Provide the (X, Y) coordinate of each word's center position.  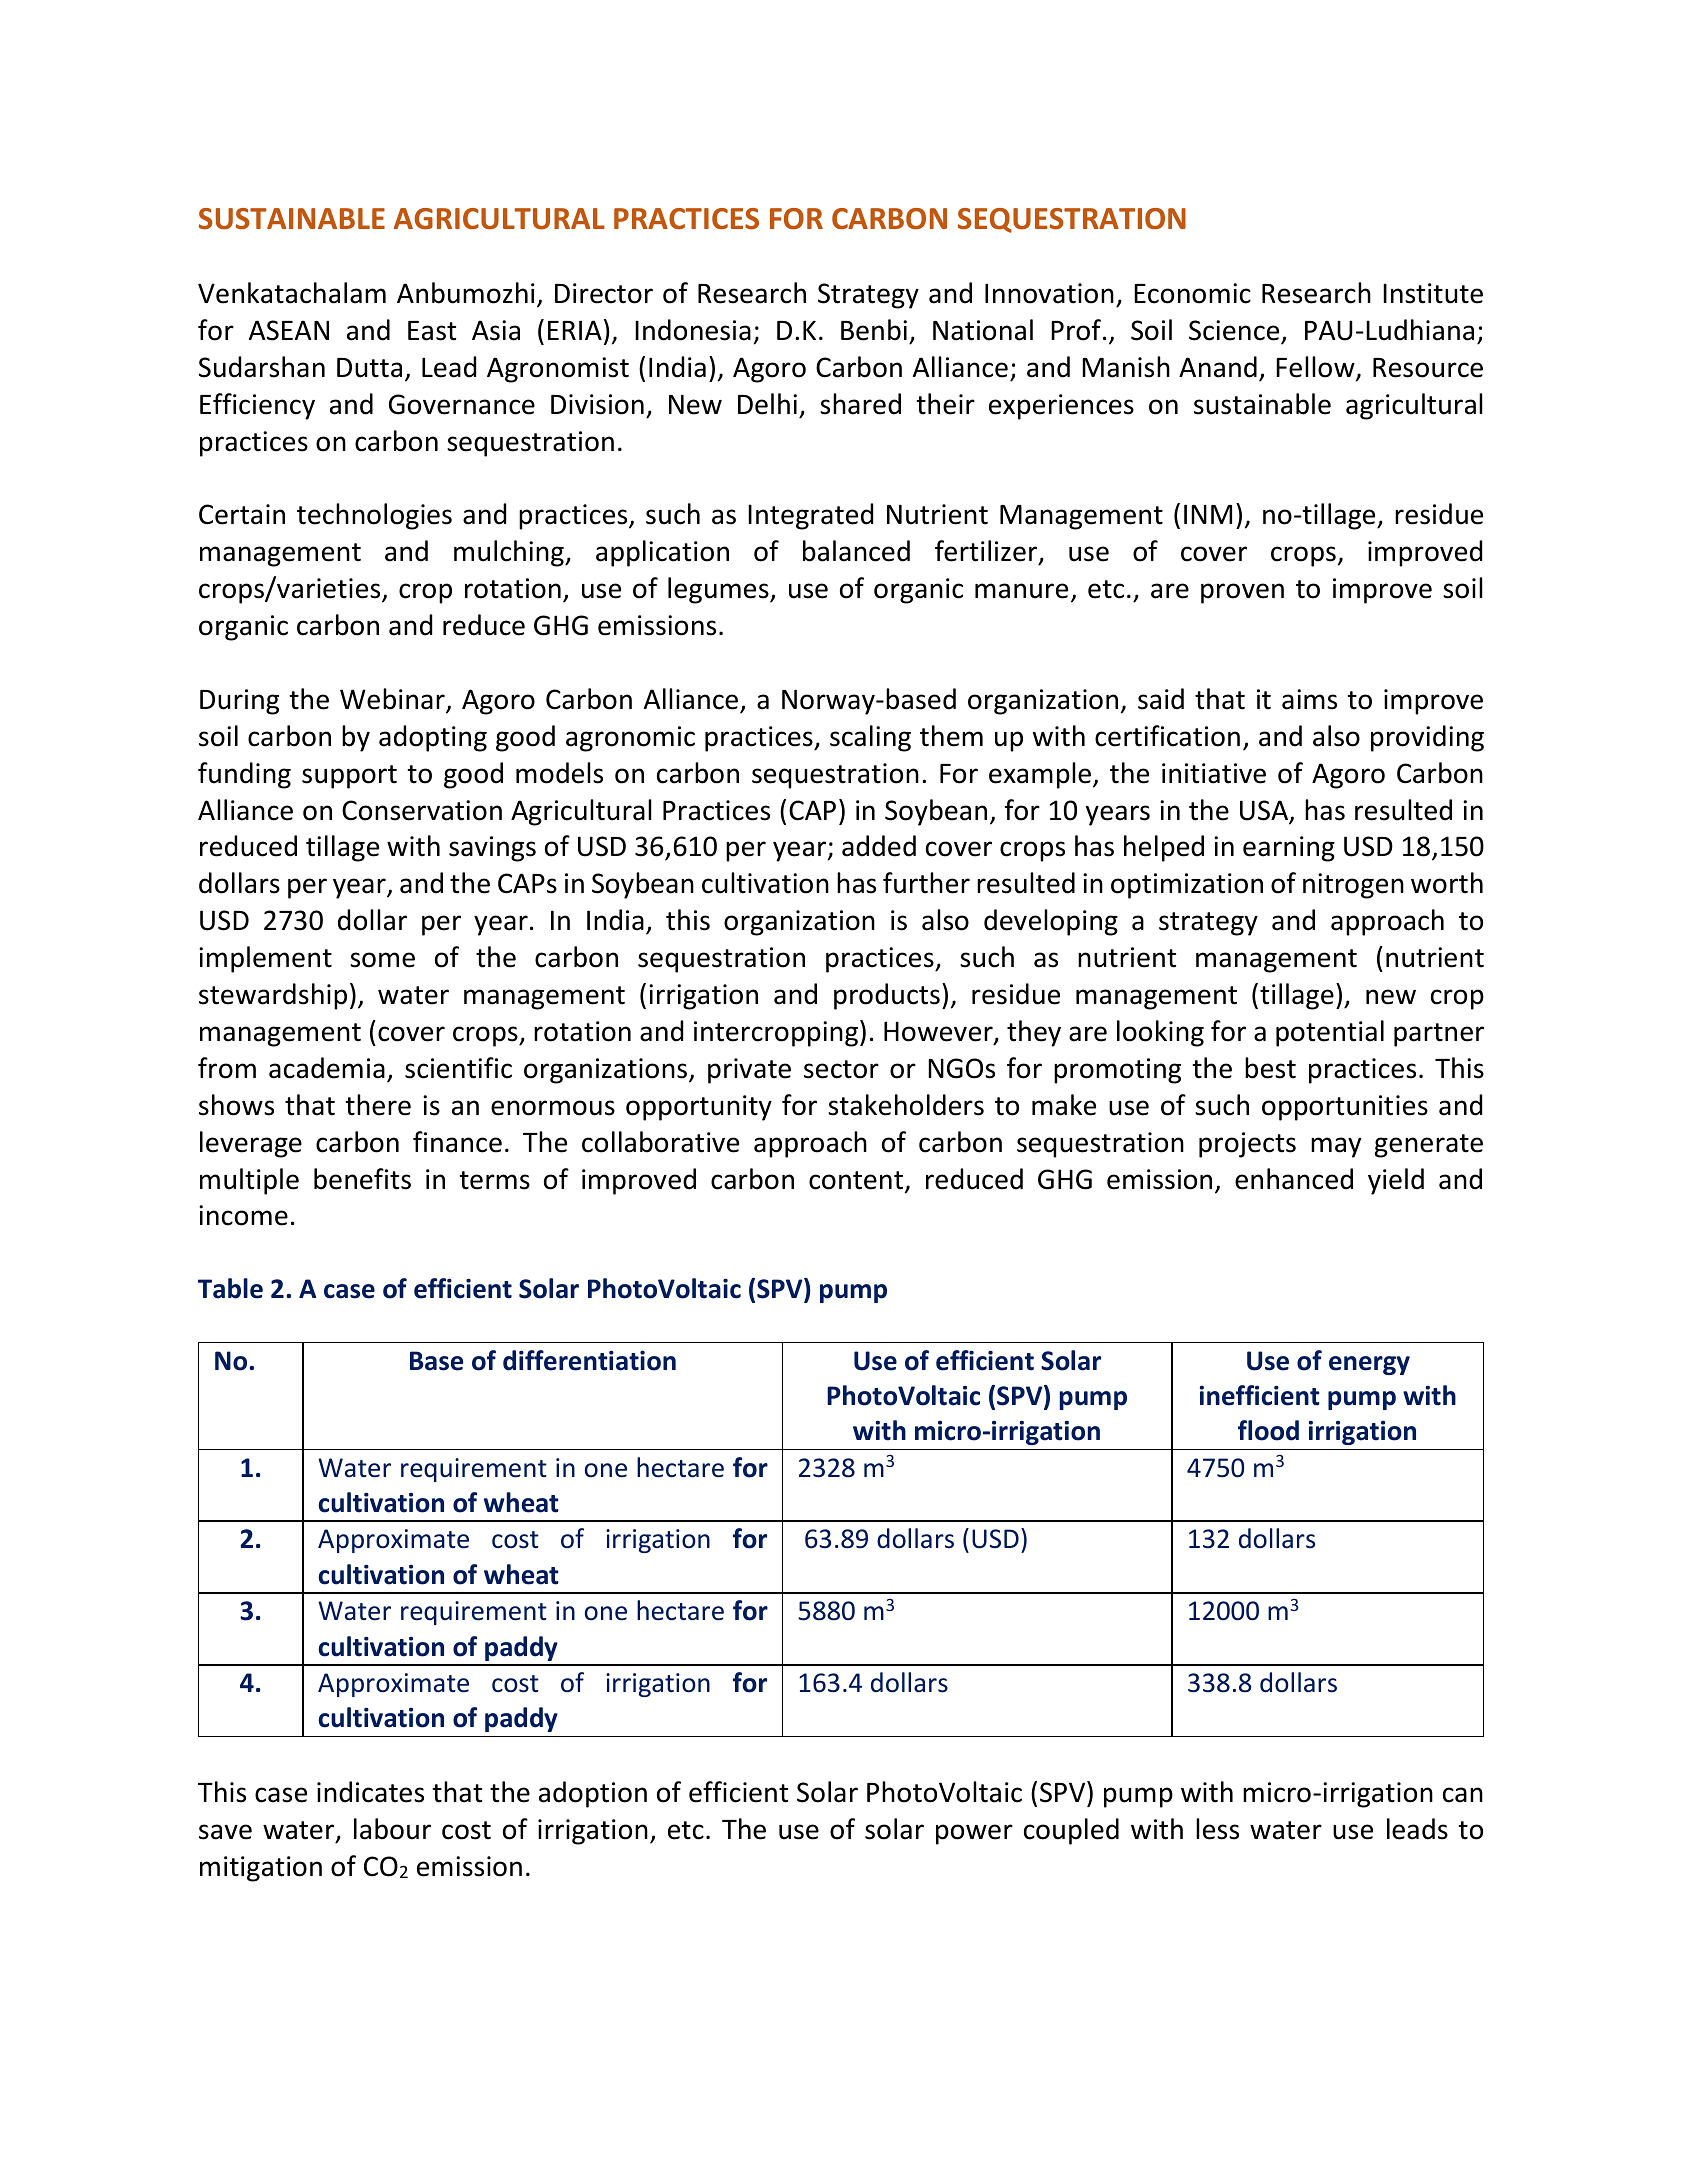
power (974, 1834)
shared (860, 404)
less (1217, 1829)
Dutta (369, 368)
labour (392, 1829)
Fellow (1316, 368)
